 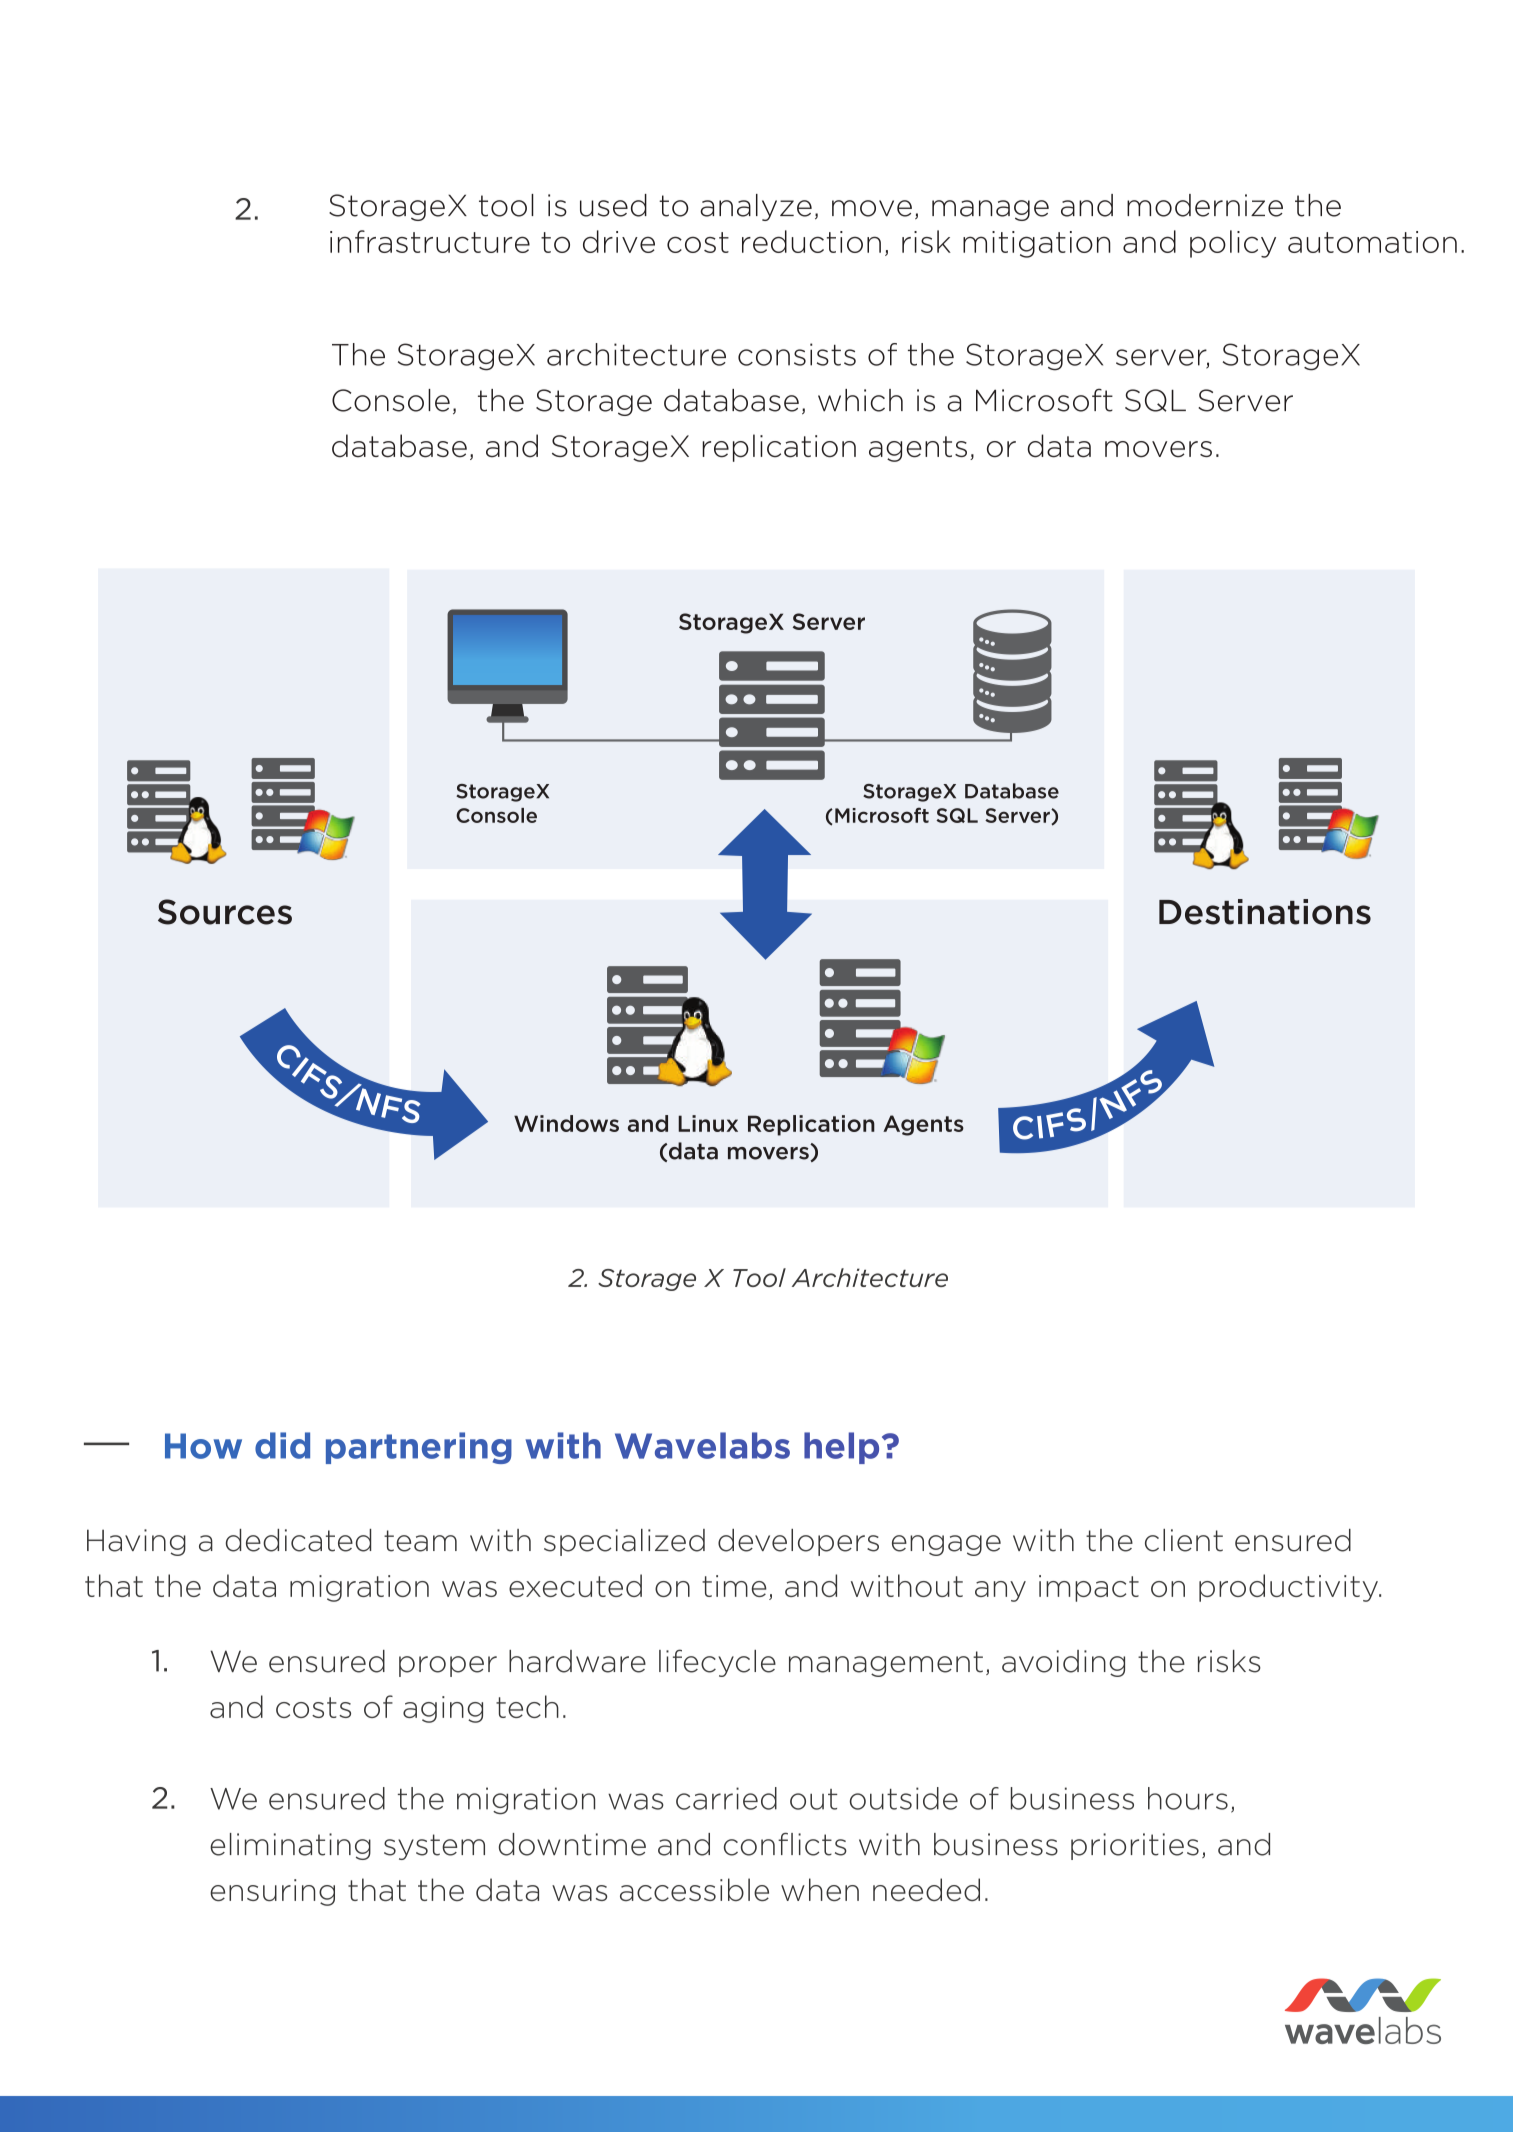 What do you see at coordinates (785, 1844) in the screenshot?
I see `conflicts` at bounding box center [785, 1844].
